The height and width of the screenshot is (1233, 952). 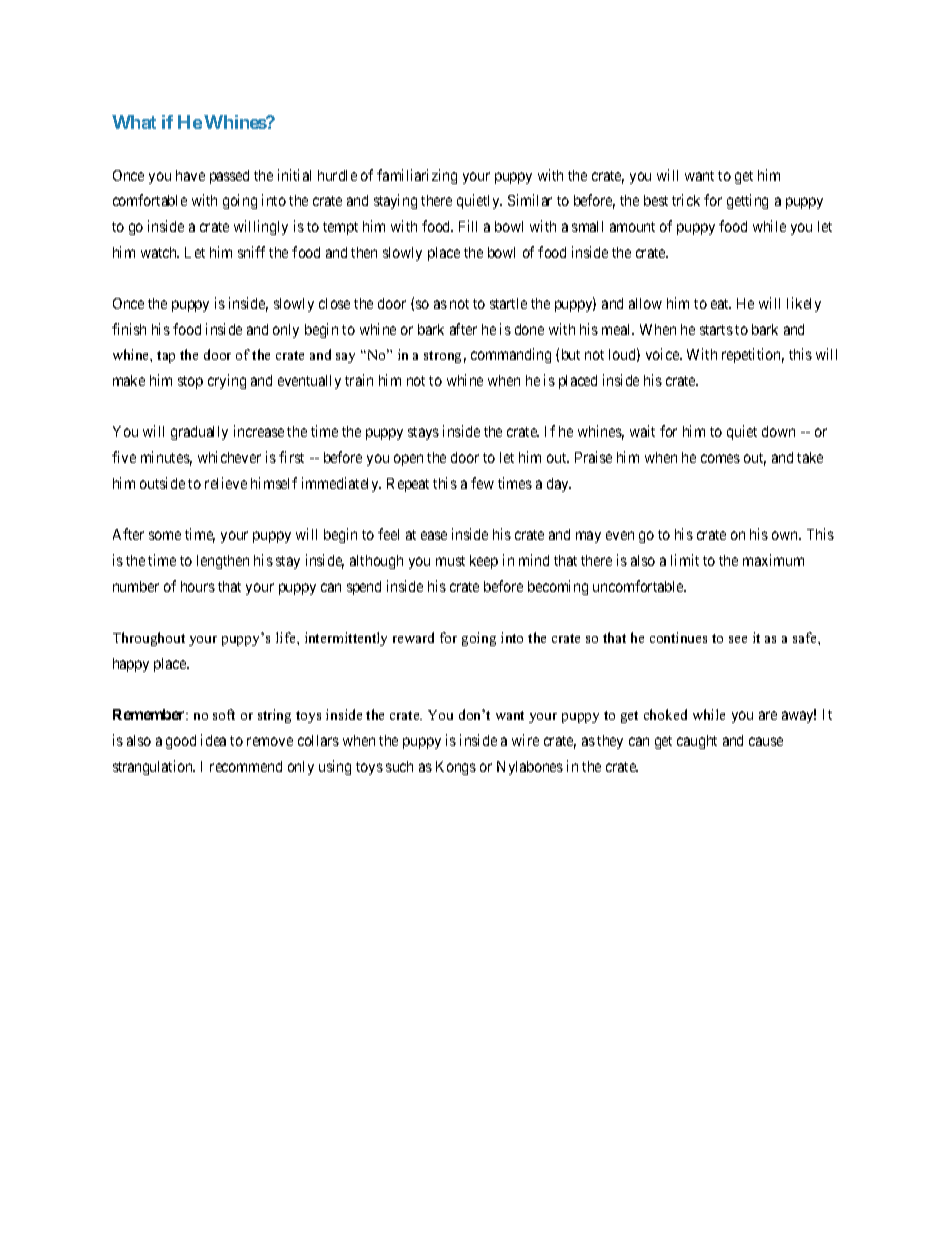 I want to click on familiarizing, so click(x=417, y=176).
